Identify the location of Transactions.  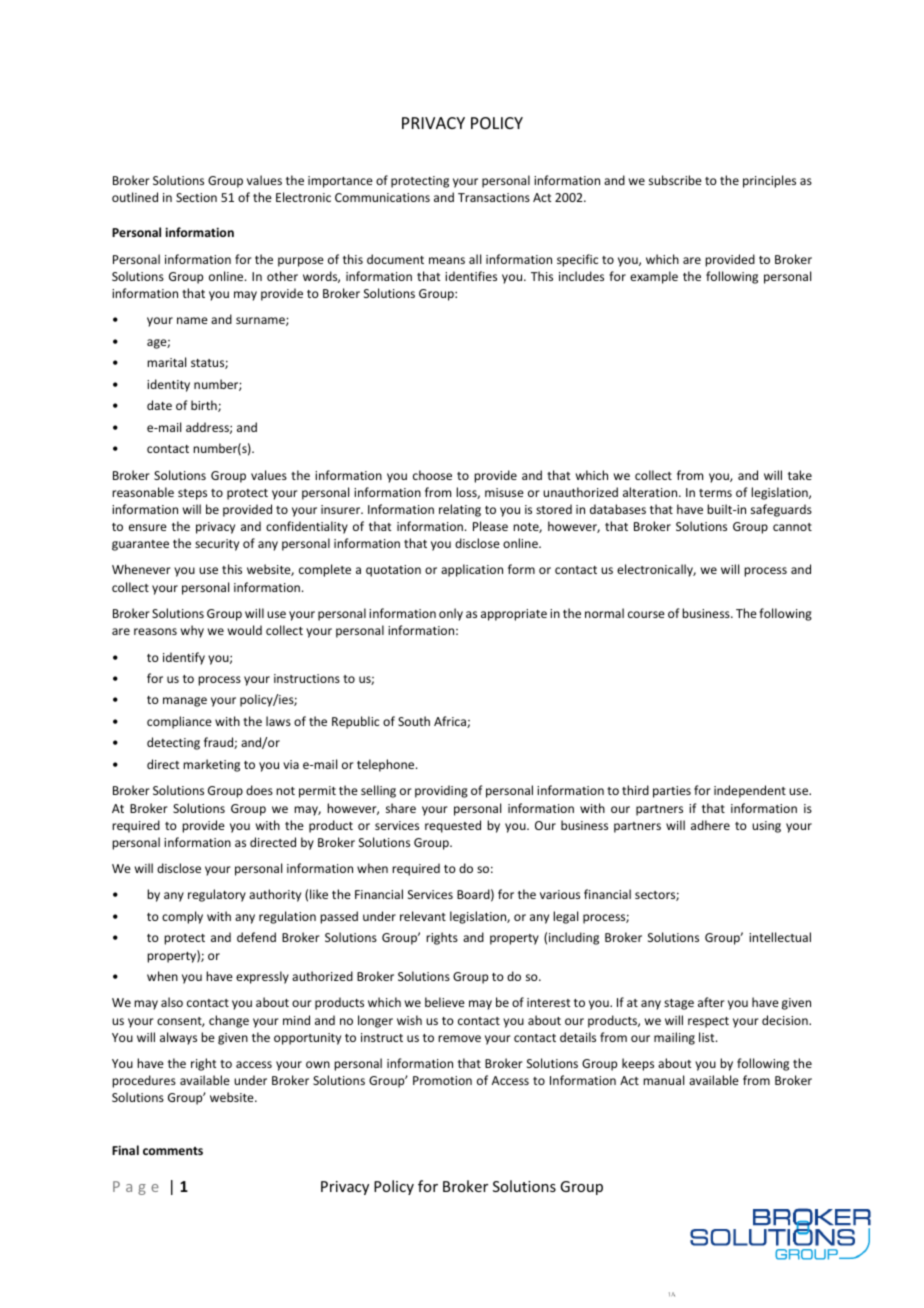
(494, 197).
